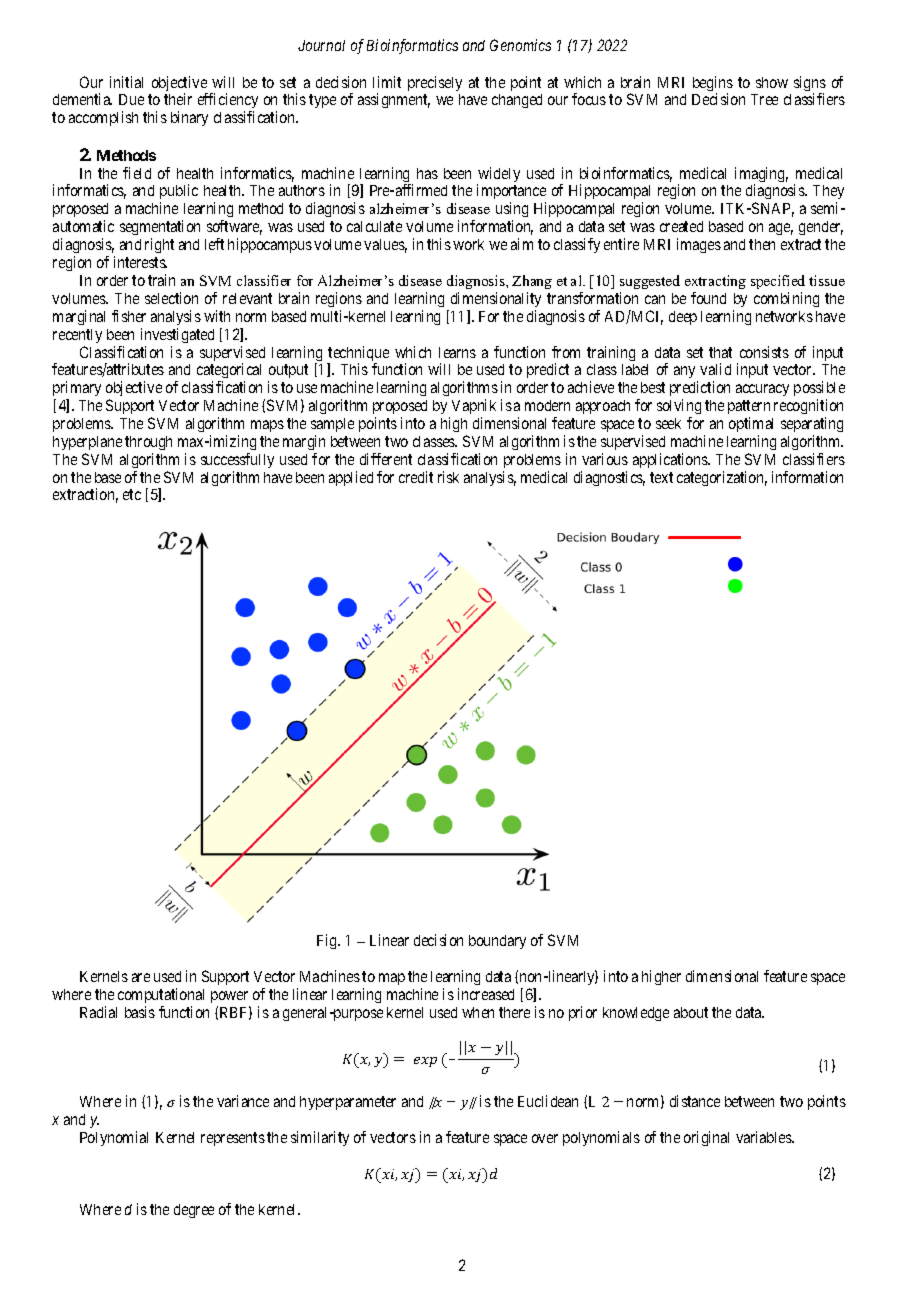 This document has width=924, height=1308. I want to click on Fig, so click(328, 941).
